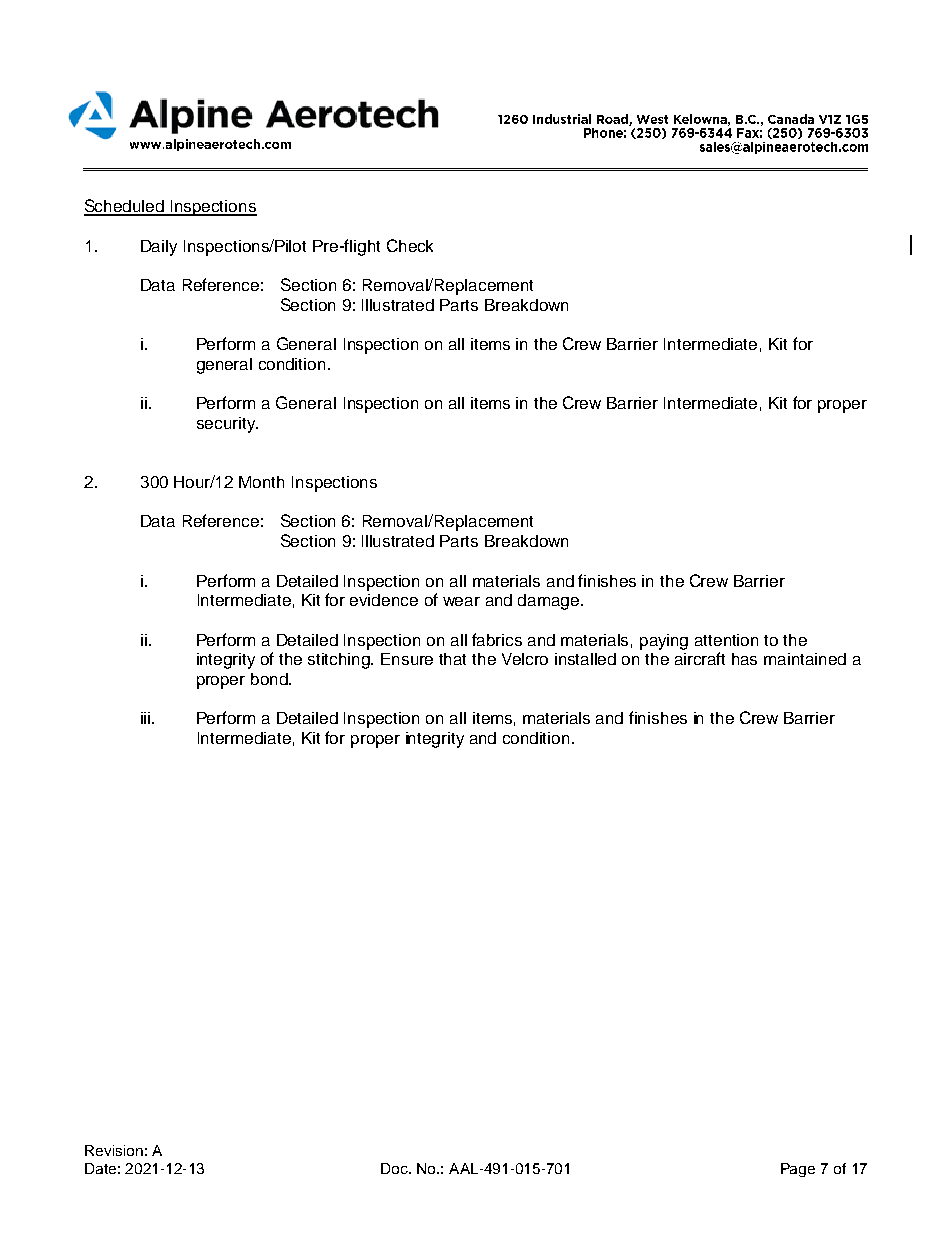 The width and height of the screenshot is (952, 1233). Describe the element at coordinates (114, 1150) in the screenshot. I see `Revision` at that location.
